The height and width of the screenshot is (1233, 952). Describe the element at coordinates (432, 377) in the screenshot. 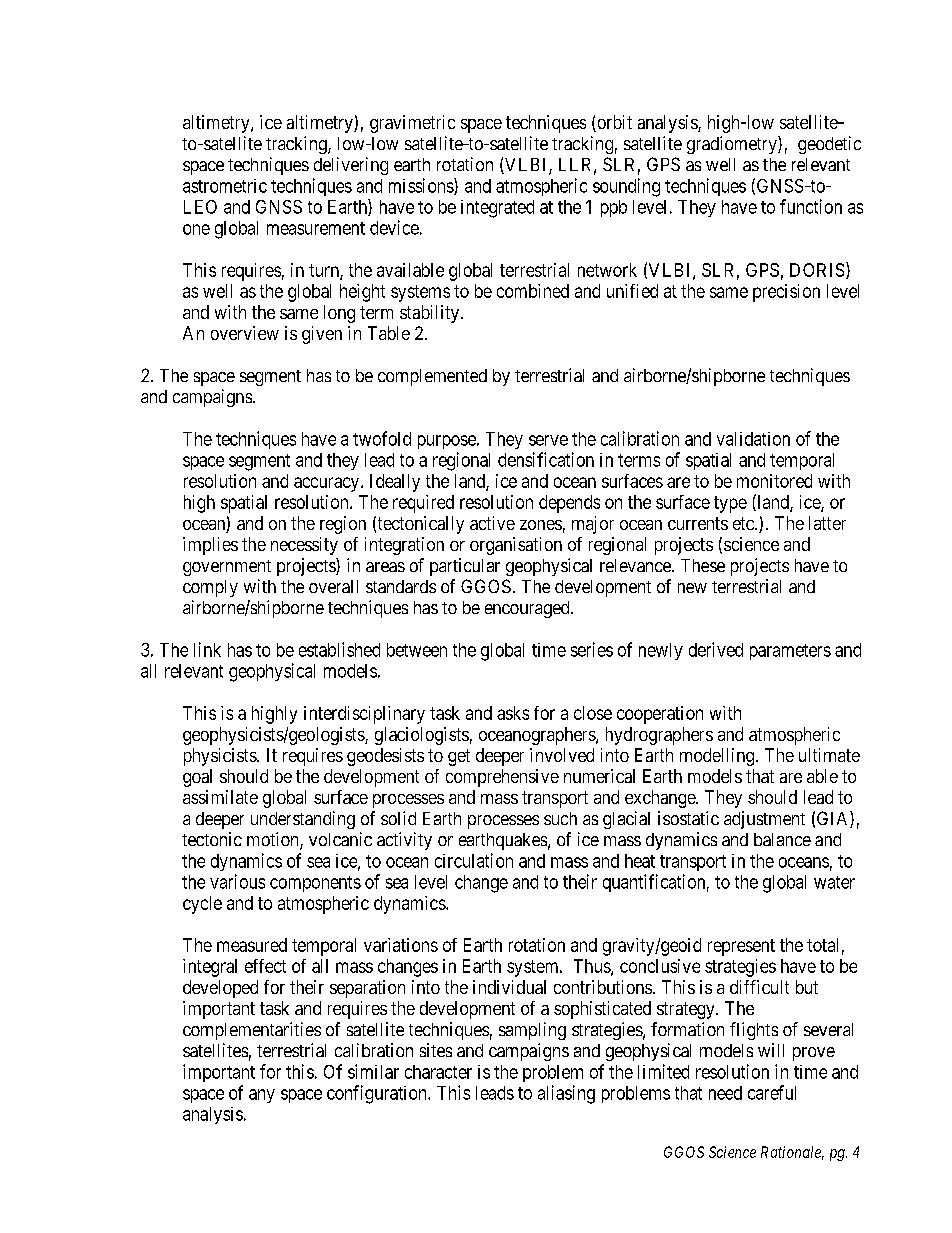

I see `complemented` at that location.
